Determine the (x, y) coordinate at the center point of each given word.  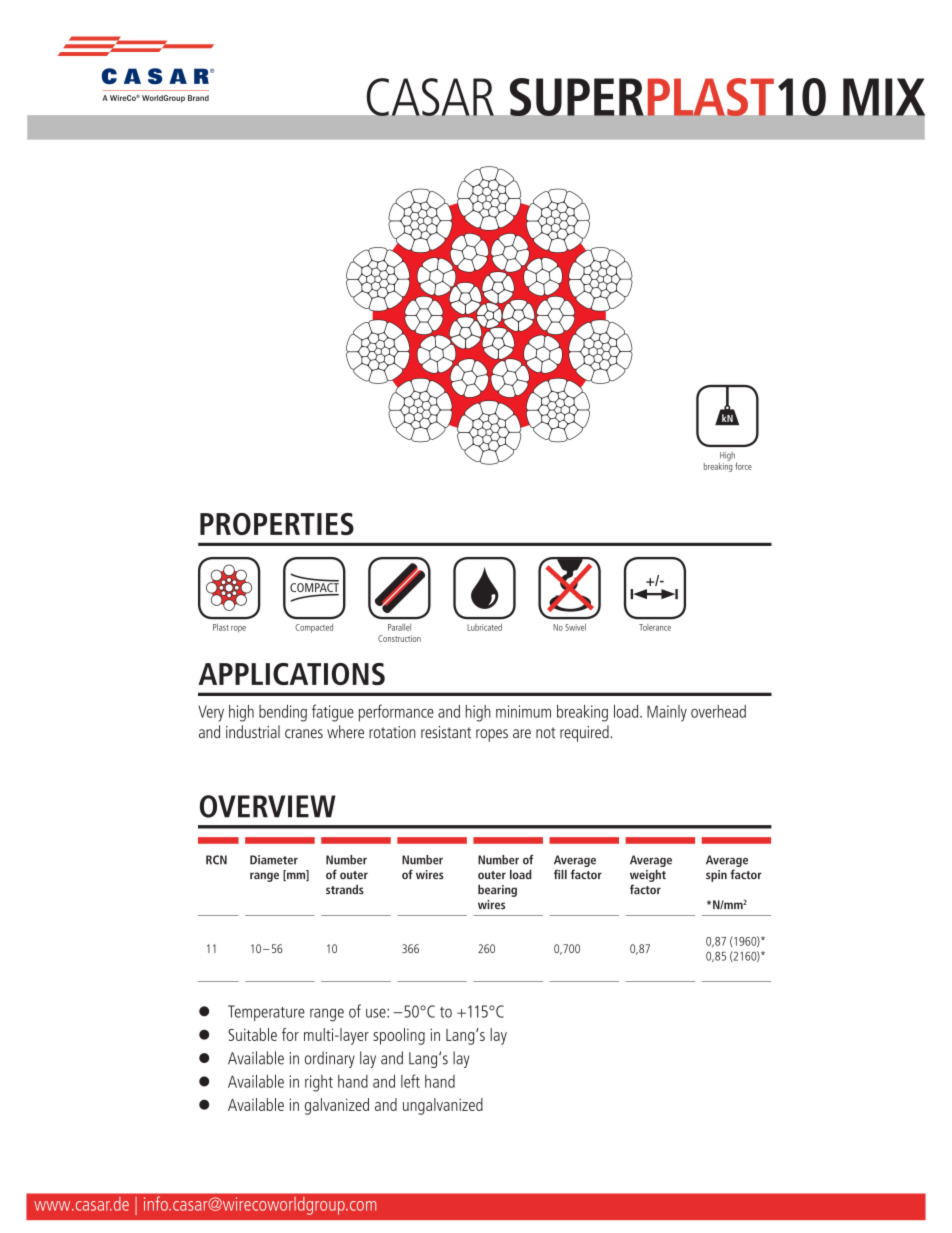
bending (283, 713)
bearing (497, 891)
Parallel (399, 627)
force (743, 466)
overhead (718, 711)
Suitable (252, 1034)
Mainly (667, 713)
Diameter (274, 860)
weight (648, 876)
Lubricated (484, 627)
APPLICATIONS (291, 674)
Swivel (575, 627)
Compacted (314, 628)
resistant (446, 732)
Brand (198, 98)
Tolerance (655, 627)
